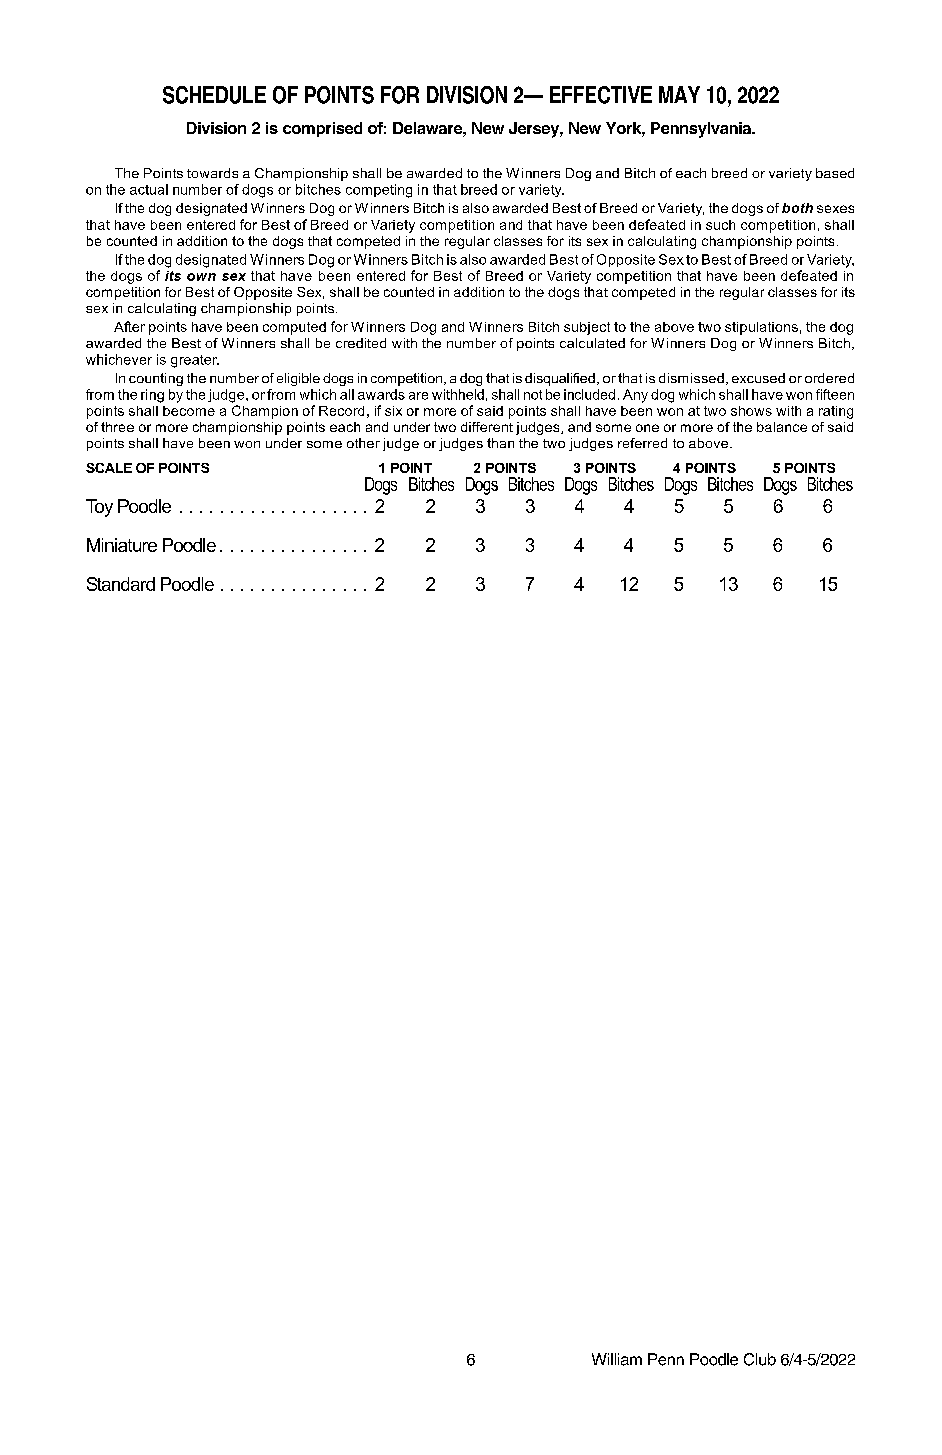  Describe the element at coordinates (121, 584) in the page. I see `Standard` at that location.
